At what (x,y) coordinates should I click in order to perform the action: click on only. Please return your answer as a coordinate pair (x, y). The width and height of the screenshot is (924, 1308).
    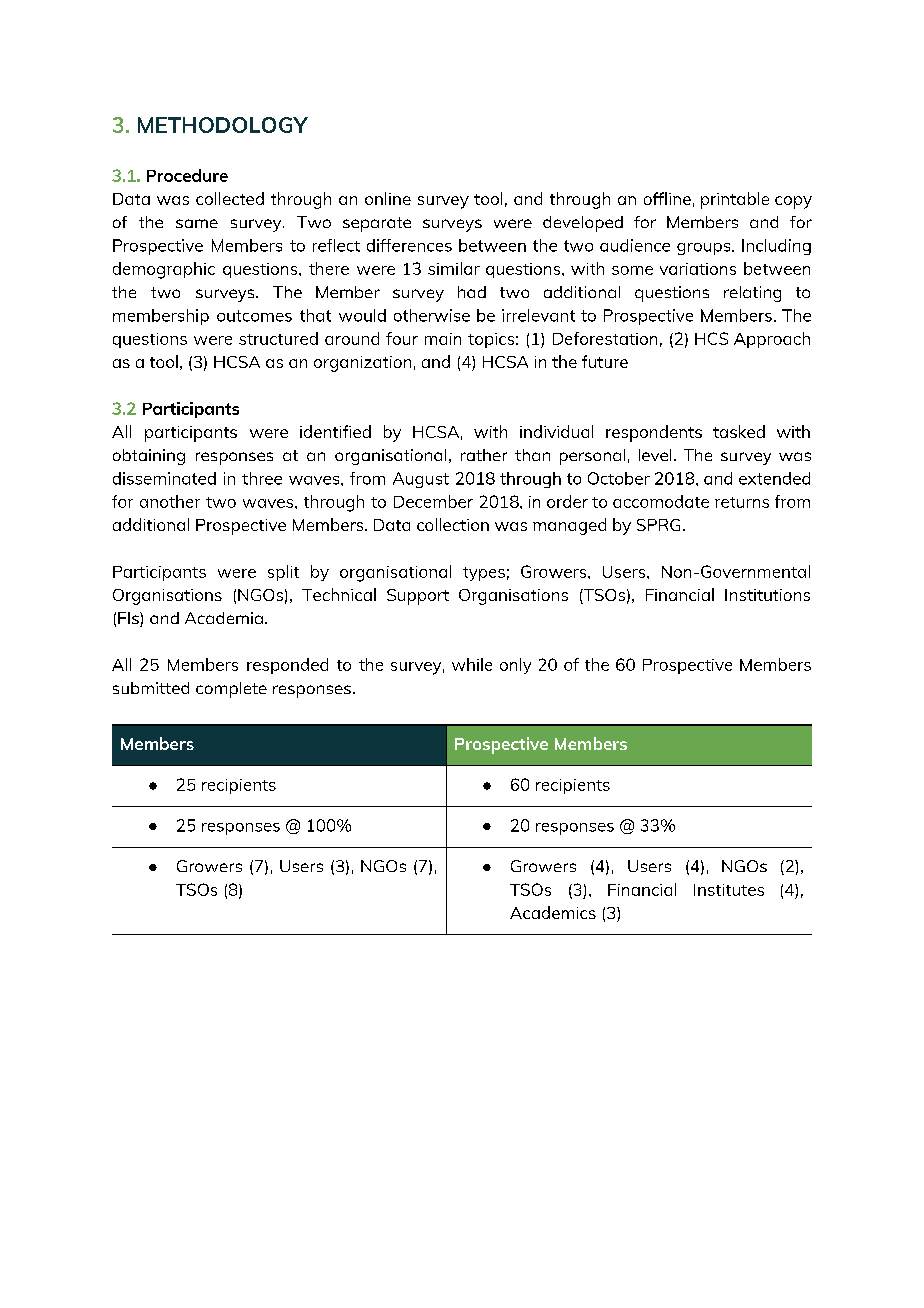
    Looking at the image, I should click on (515, 666).
